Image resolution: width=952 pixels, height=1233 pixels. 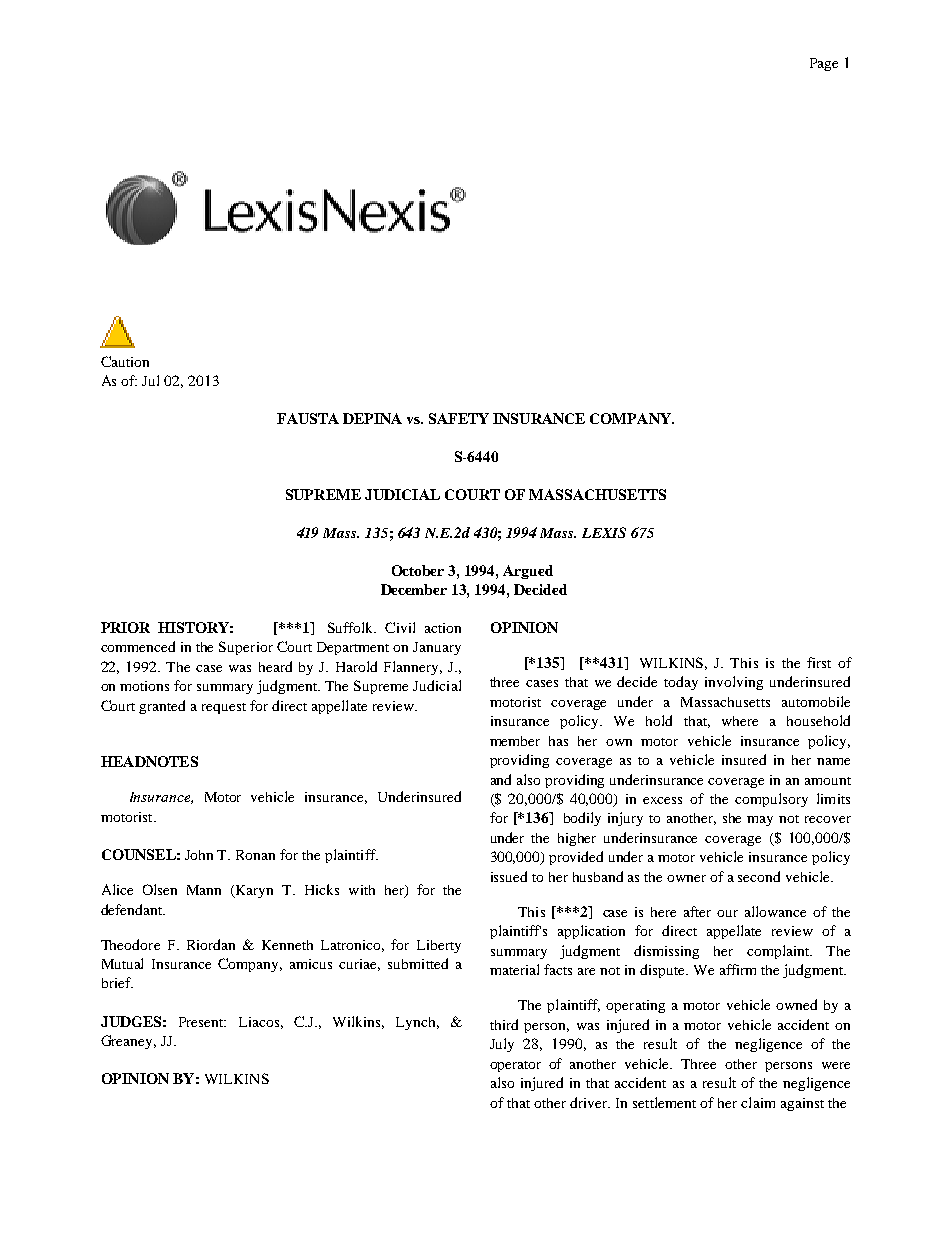 What do you see at coordinates (509, 876) in the screenshot?
I see `issued` at bounding box center [509, 876].
